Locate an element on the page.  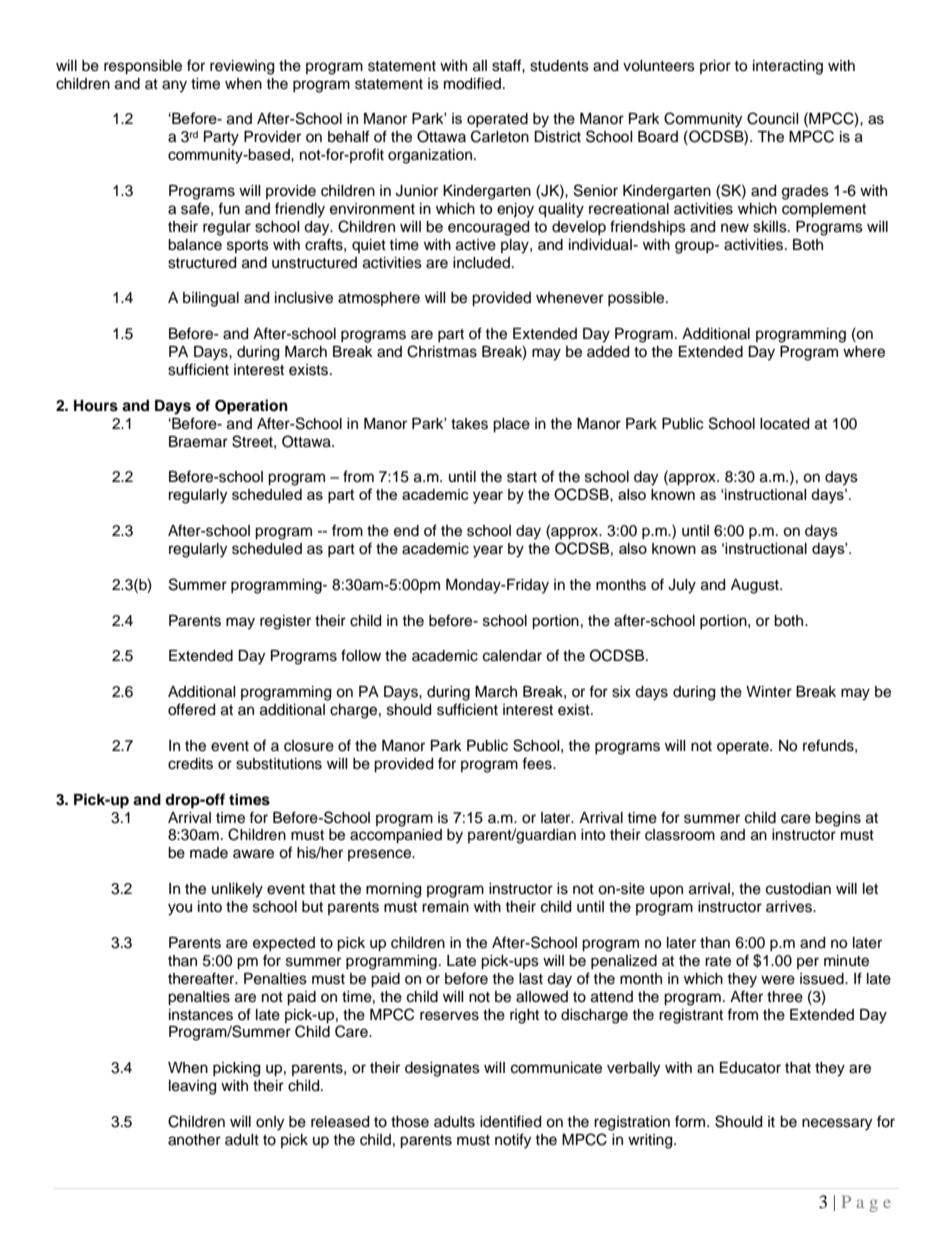
begins is located at coordinates (838, 819).
